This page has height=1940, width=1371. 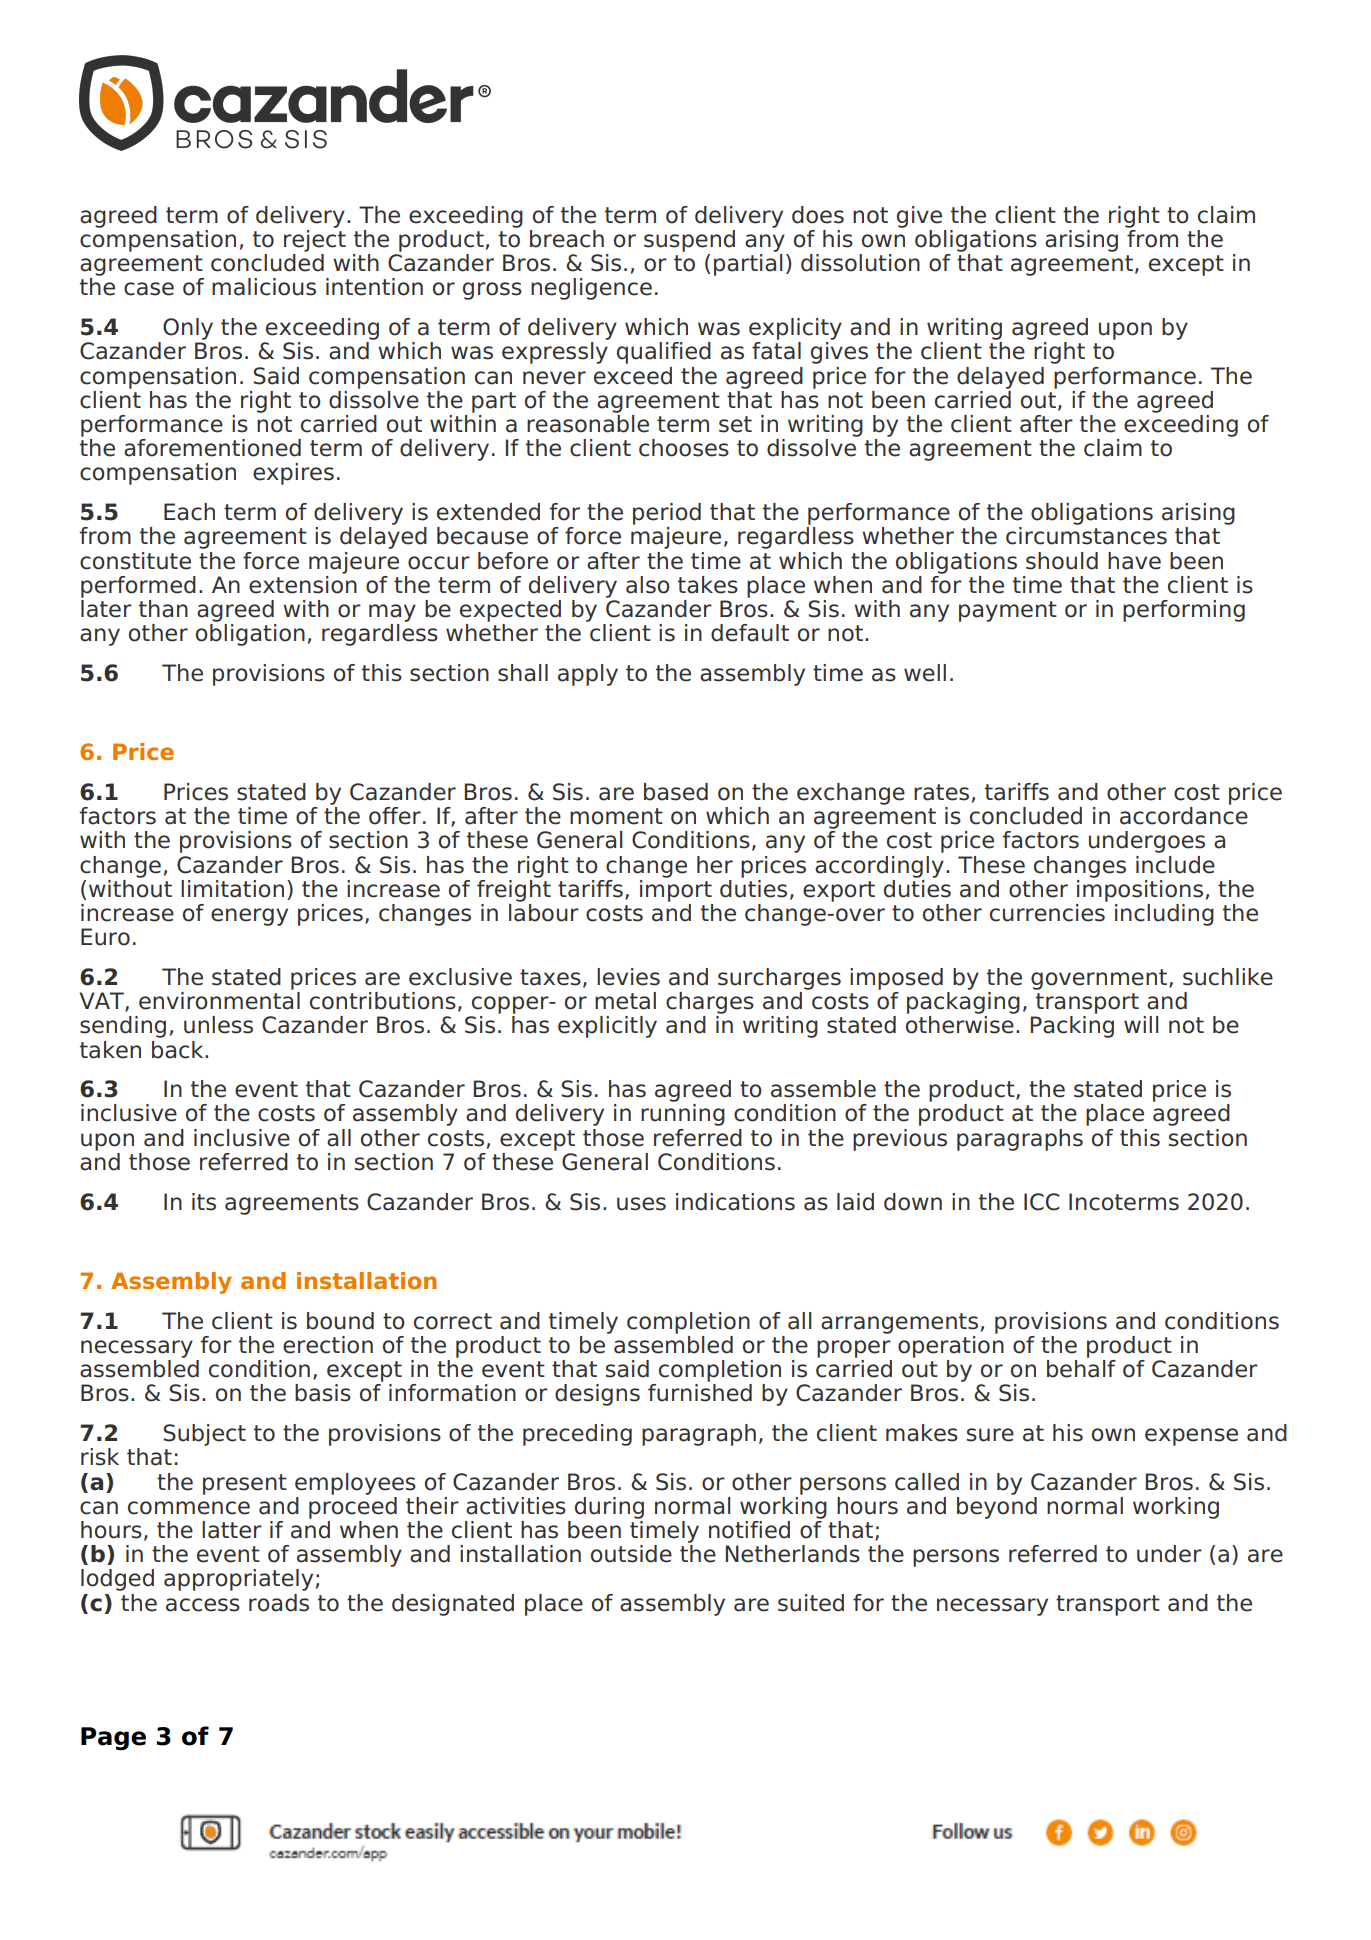 I want to click on erection, so click(x=328, y=1345).
